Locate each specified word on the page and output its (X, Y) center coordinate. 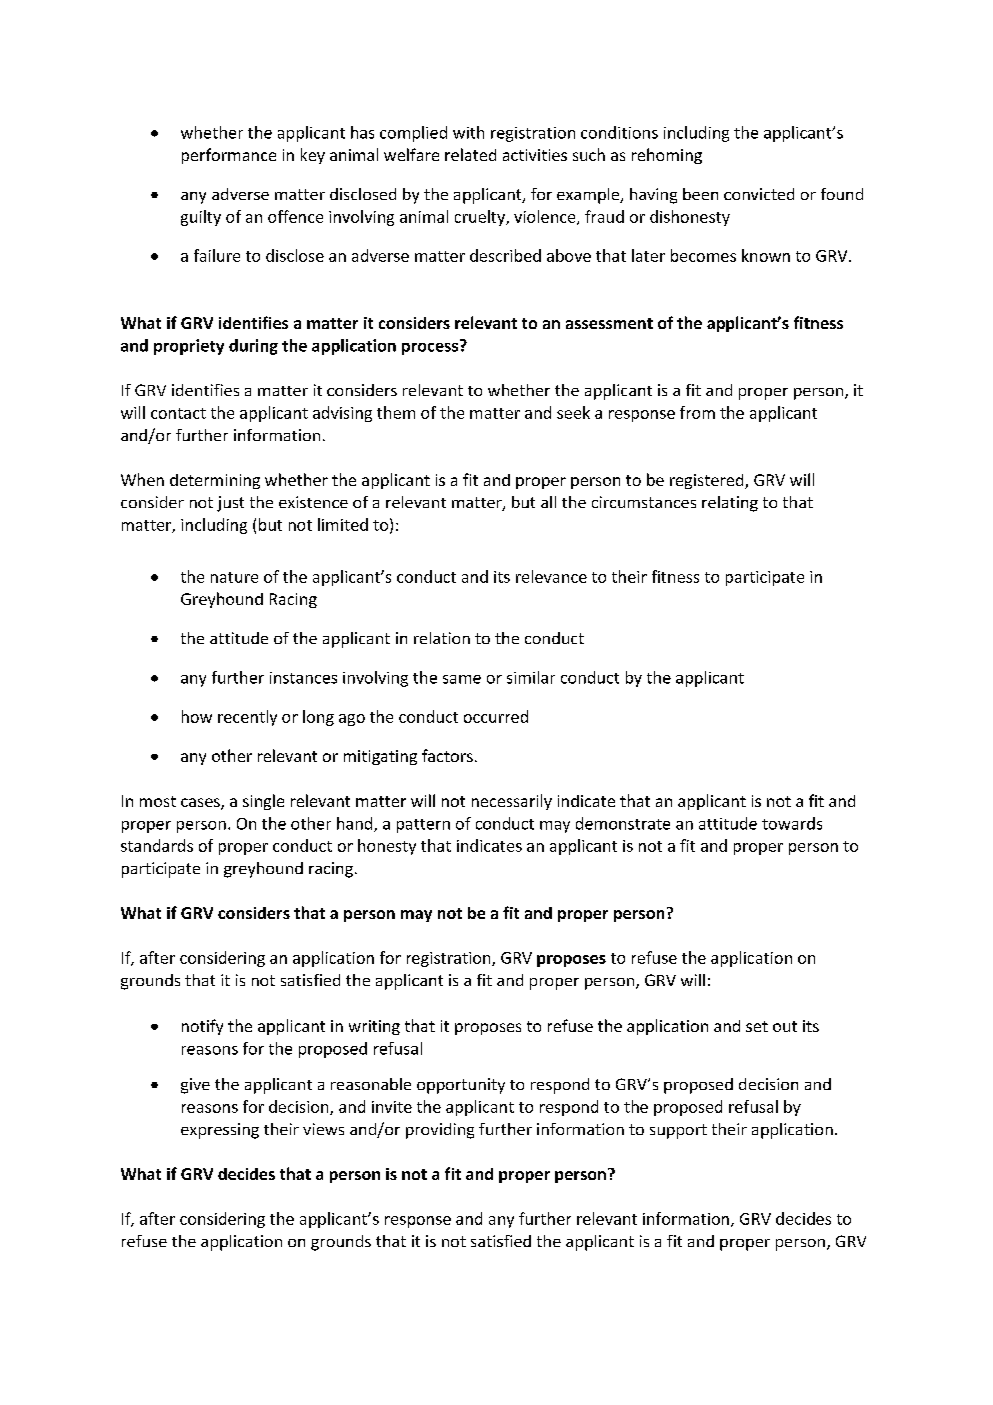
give (195, 1086)
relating (730, 504)
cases (201, 804)
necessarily (512, 802)
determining (215, 481)
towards (792, 823)
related (470, 154)
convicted (759, 194)
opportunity (461, 1086)
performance (229, 156)
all (548, 502)
